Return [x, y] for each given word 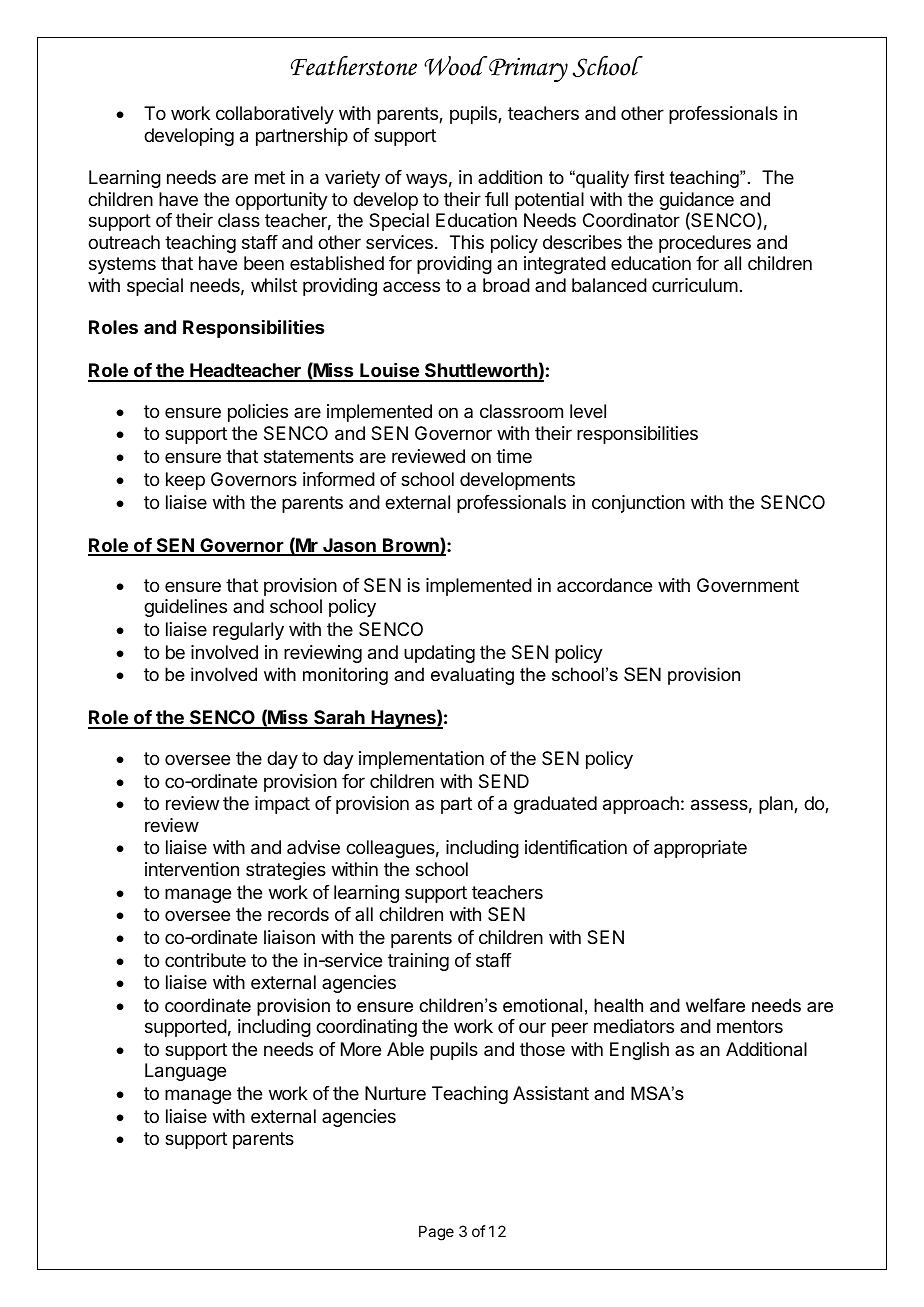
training [418, 962]
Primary [527, 69]
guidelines [185, 608]
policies [258, 413]
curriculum [695, 285]
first [649, 177]
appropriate [700, 849]
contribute [205, 960]
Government [748, 585]
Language [185, 1072]
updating [439, 654]
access [411, 286]
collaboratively [275, 115]
